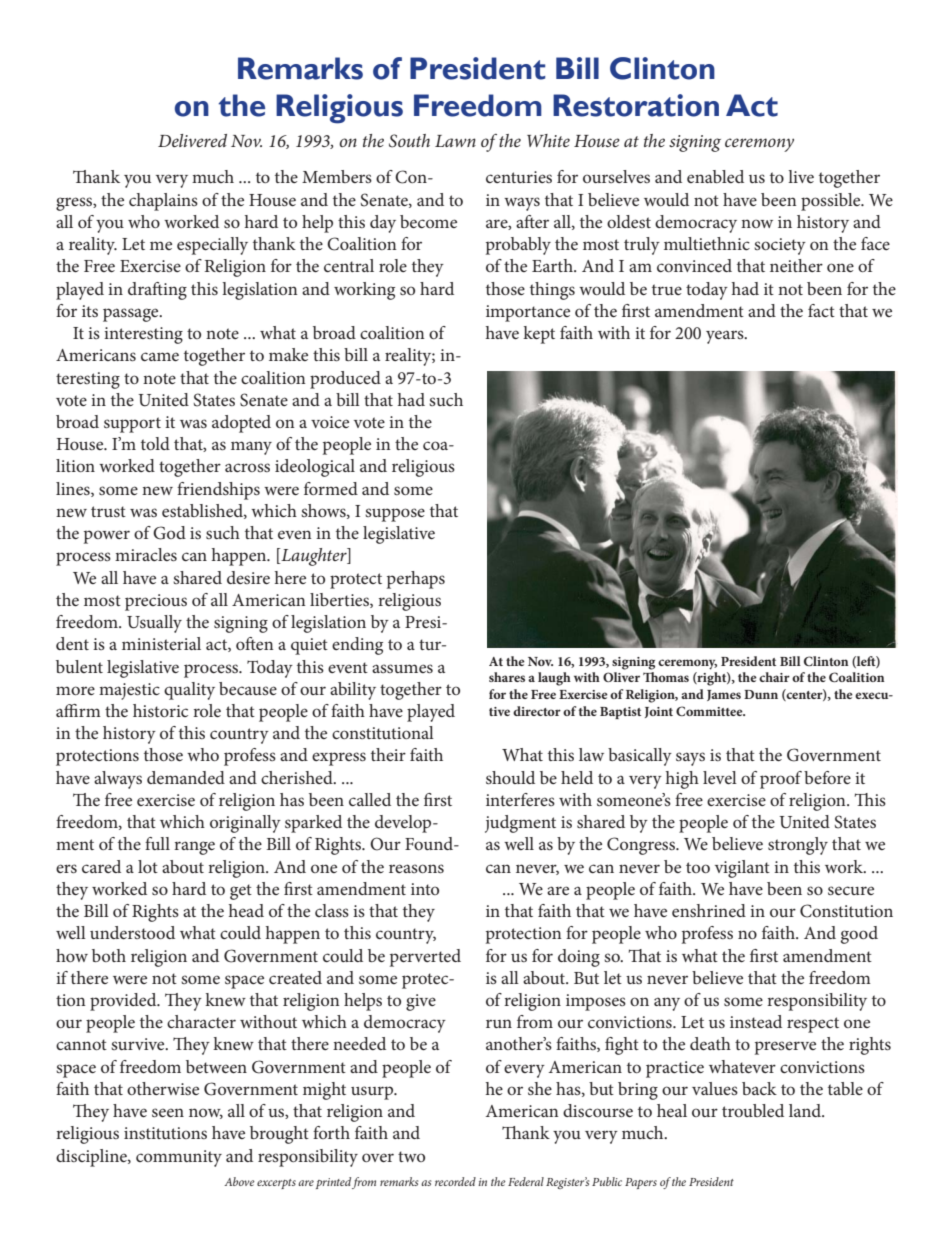 Image resolution: width=952 pixels, height=1233 pixels. Describe the element at coordinates (715, 176) in the screenshot. I see `enabled` at that location.
